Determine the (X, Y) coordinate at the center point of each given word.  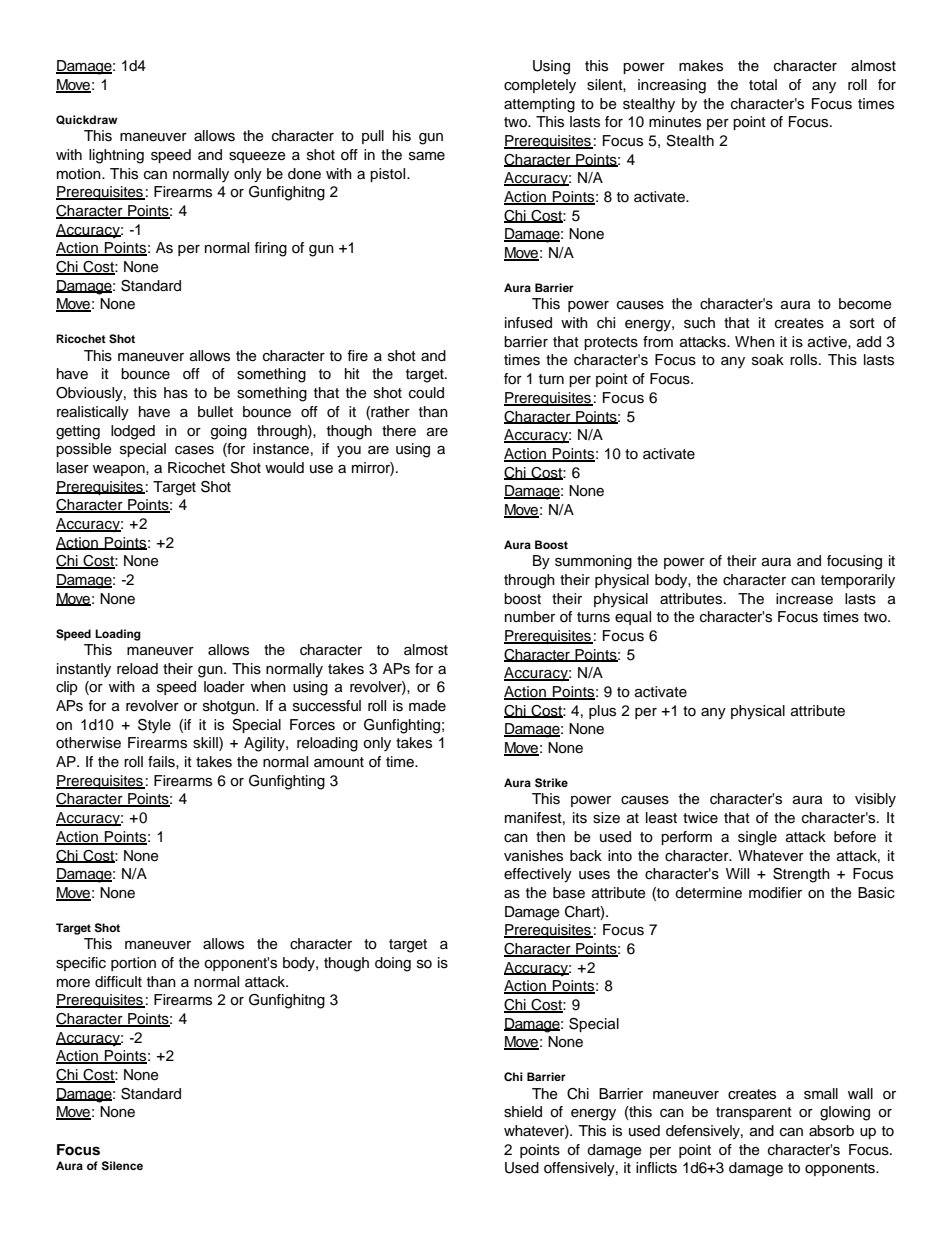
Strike (551, 783)
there (399, 431)
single (757, 838)
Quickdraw (87, 120)
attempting (539, 105)
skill (206, 744)
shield (523, 1112)
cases (194, 450)
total (763, 85)
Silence (122, 1166)
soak (768, 360)
